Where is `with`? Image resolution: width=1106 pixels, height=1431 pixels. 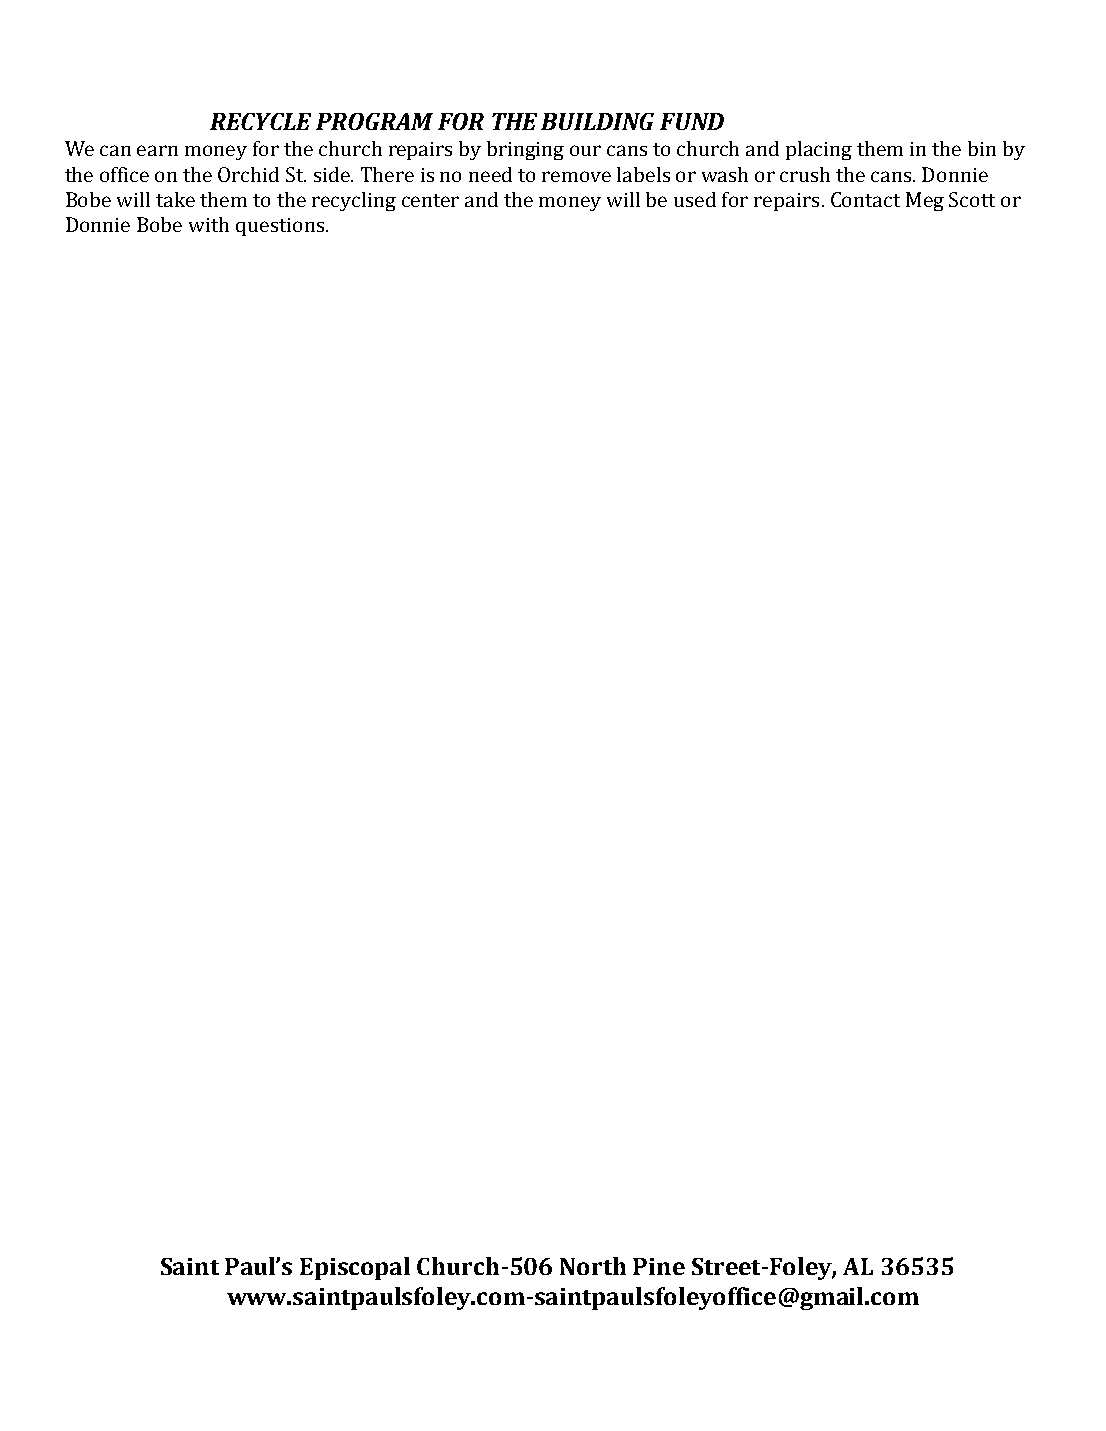
with is located at coordinates (209, 224).
